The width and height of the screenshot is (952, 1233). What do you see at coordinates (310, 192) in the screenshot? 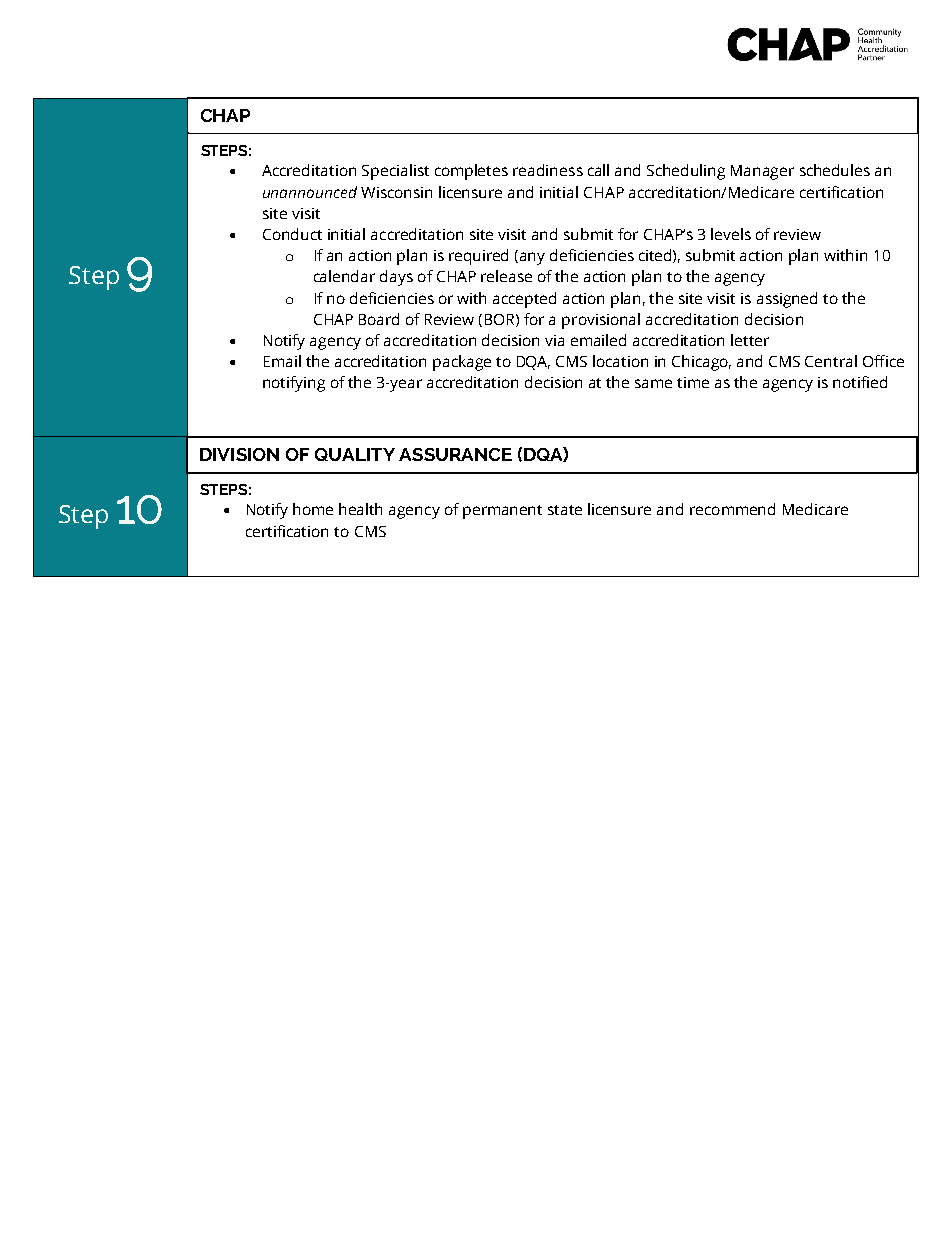
I see `unannounced` at bounding box center [310, 192].
